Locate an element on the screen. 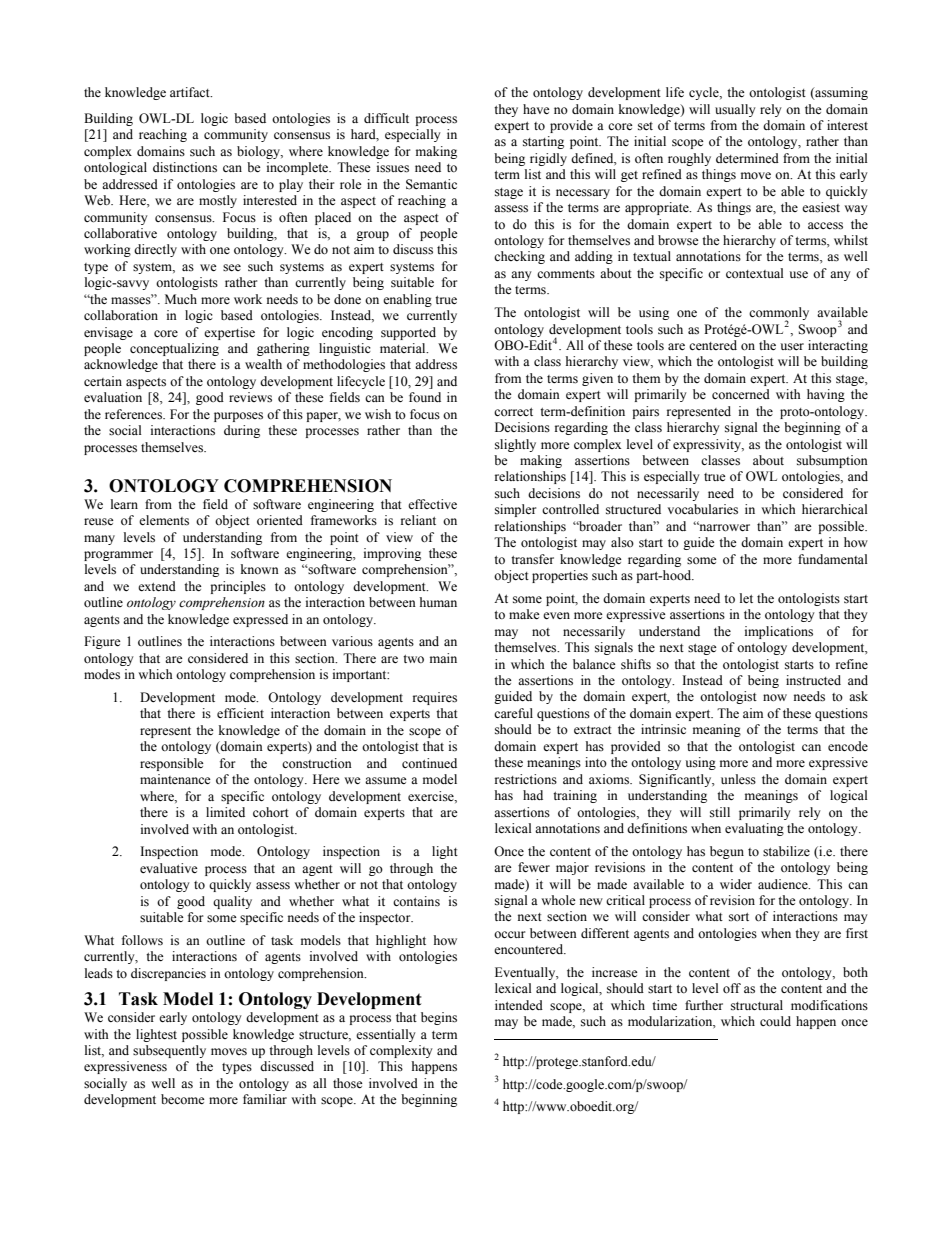  subsequently is located at coordinates (169, 1051).
